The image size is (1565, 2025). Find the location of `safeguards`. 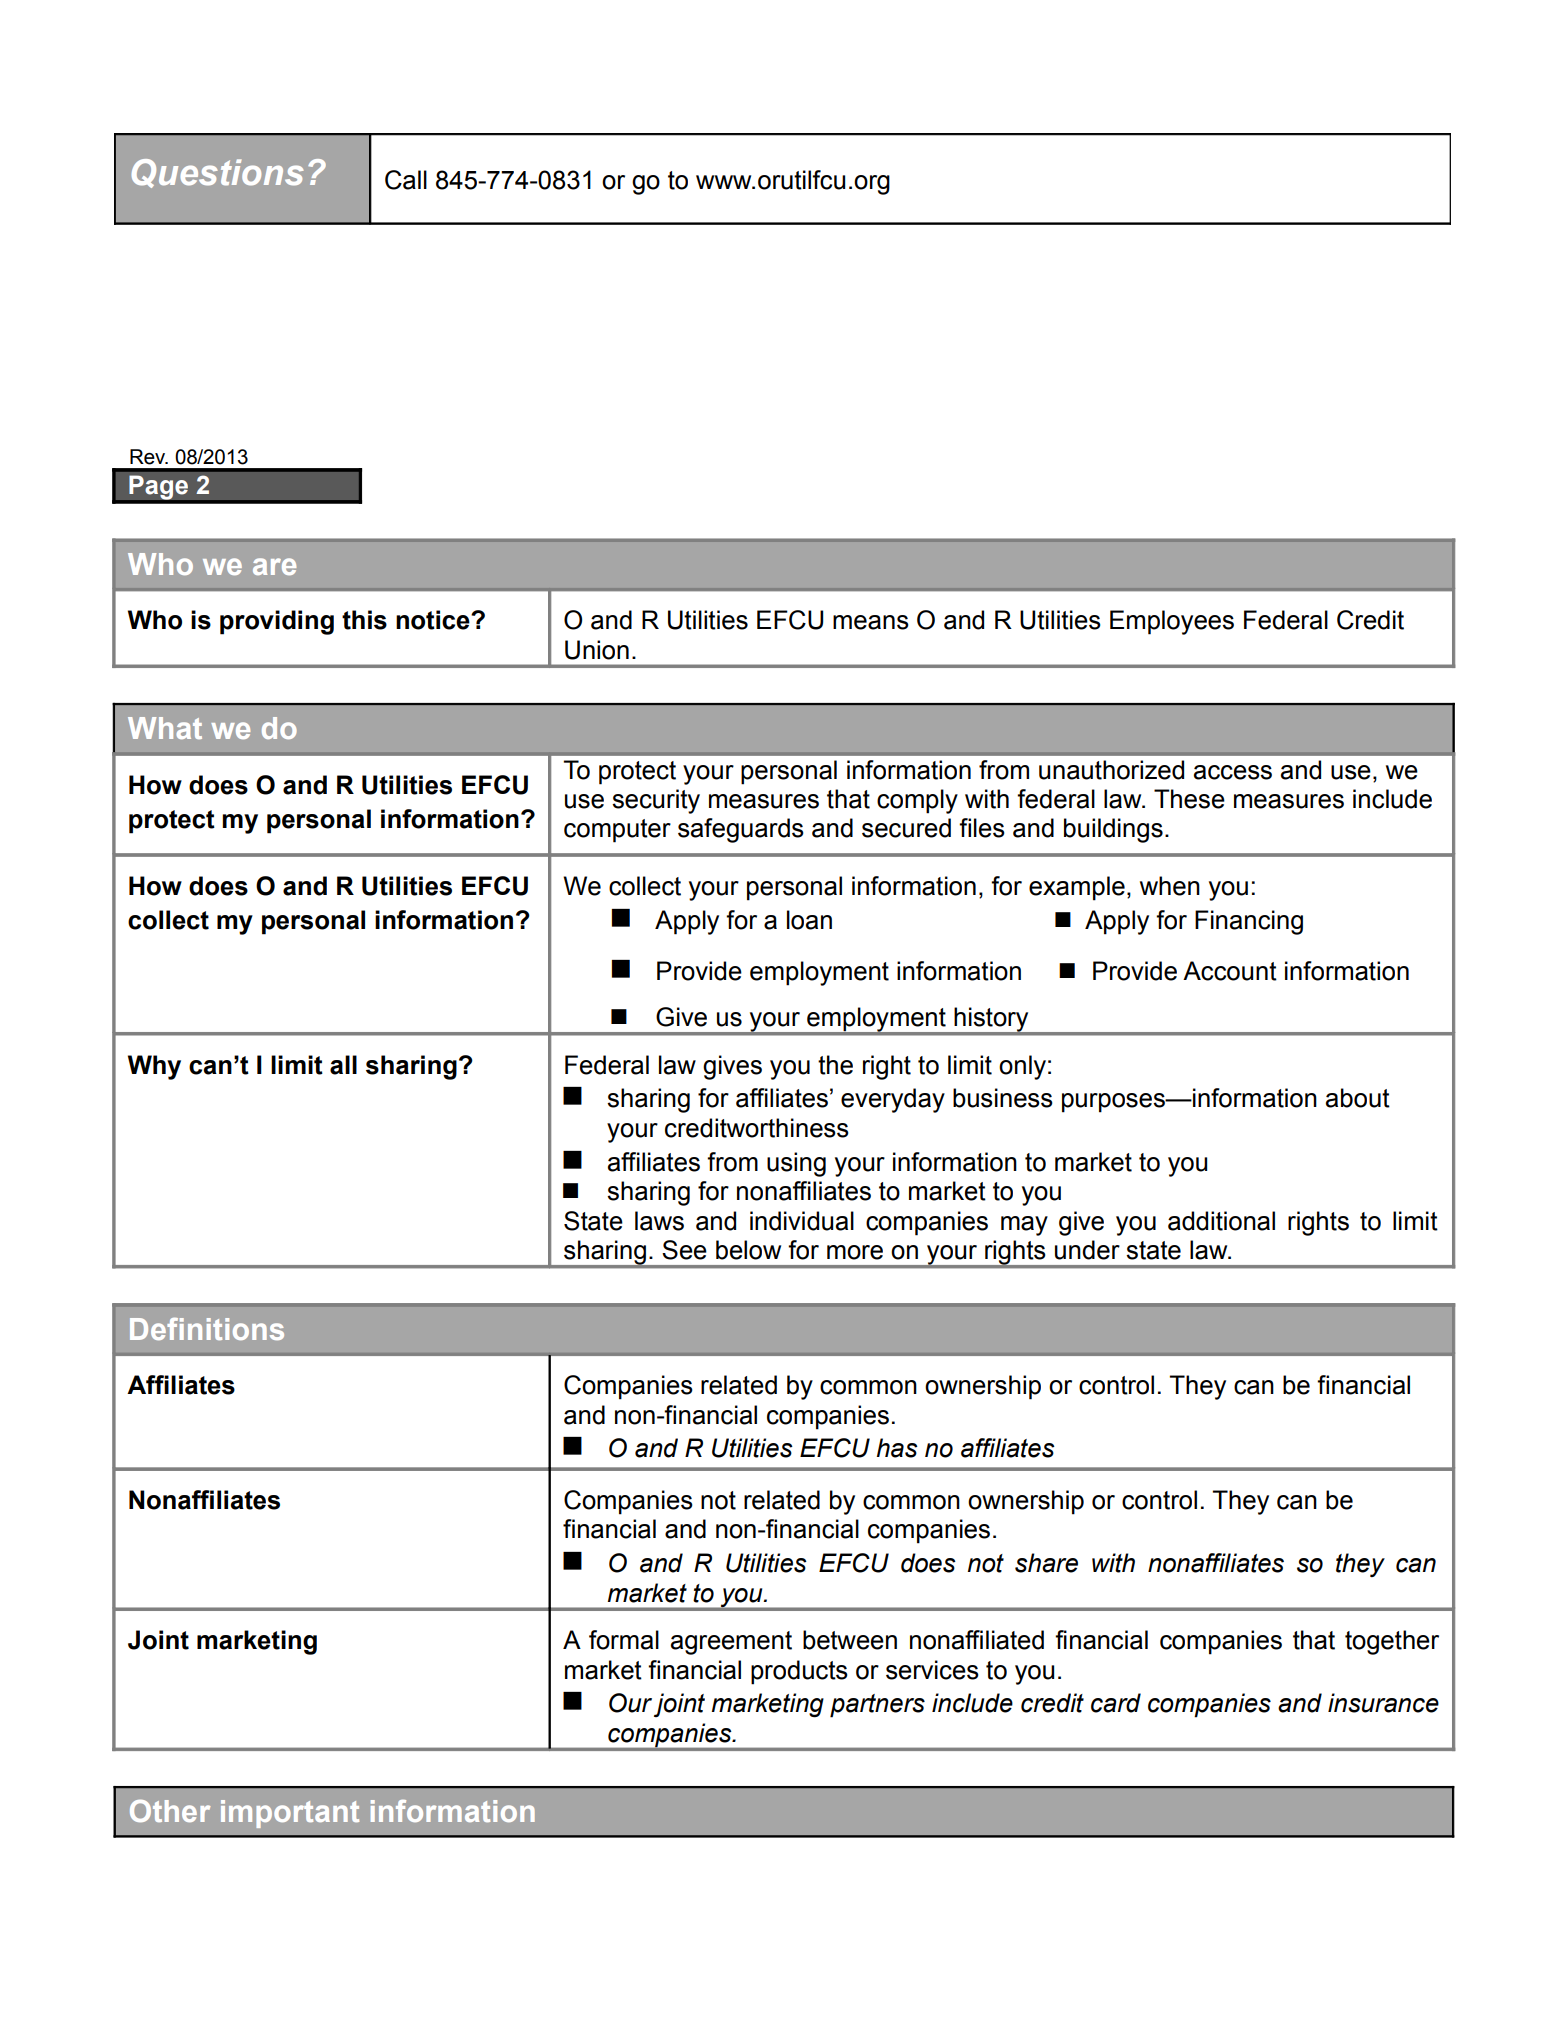

safeguards is located at coordinates (741, 830).
